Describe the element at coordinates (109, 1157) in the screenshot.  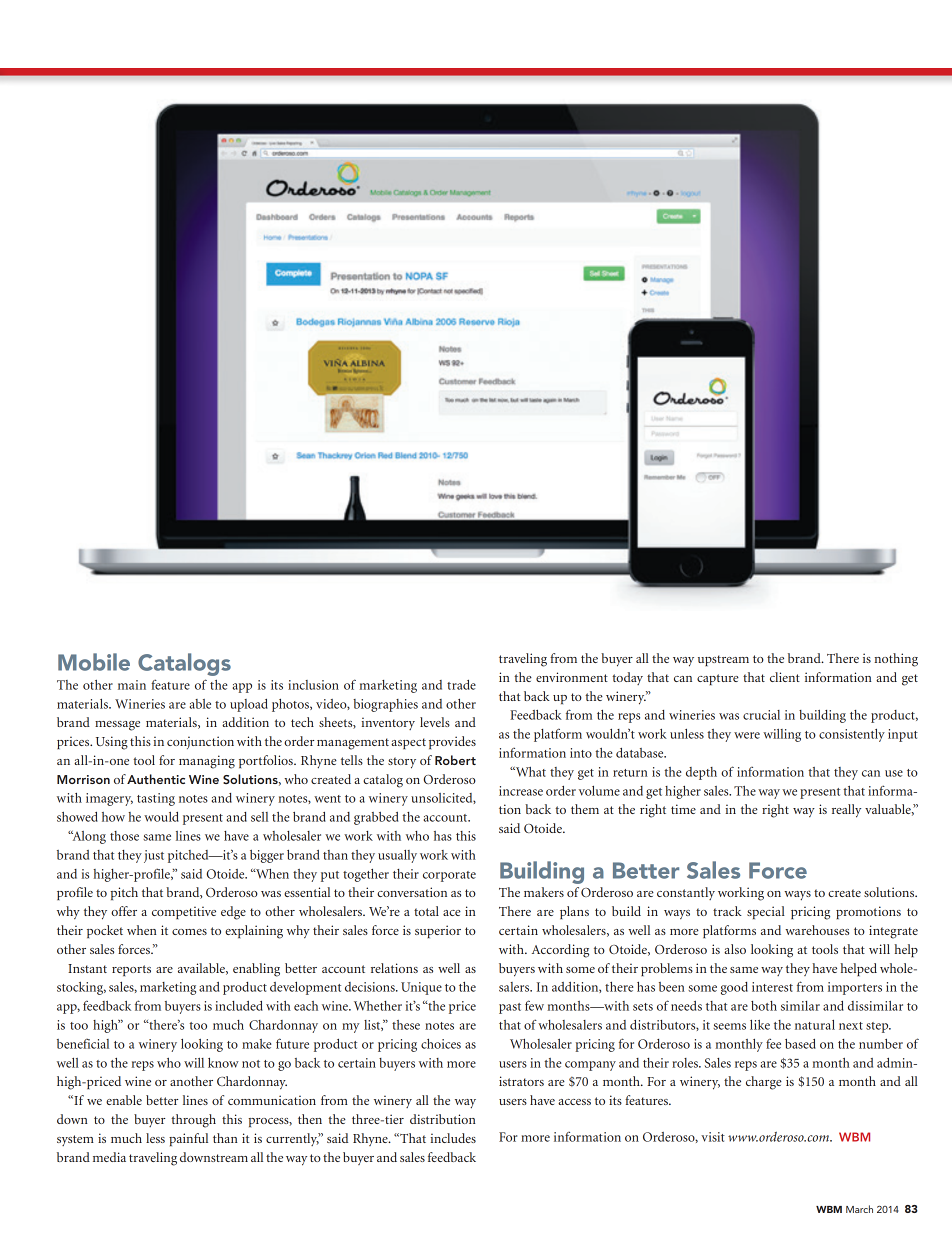
I see `media` at that location.
